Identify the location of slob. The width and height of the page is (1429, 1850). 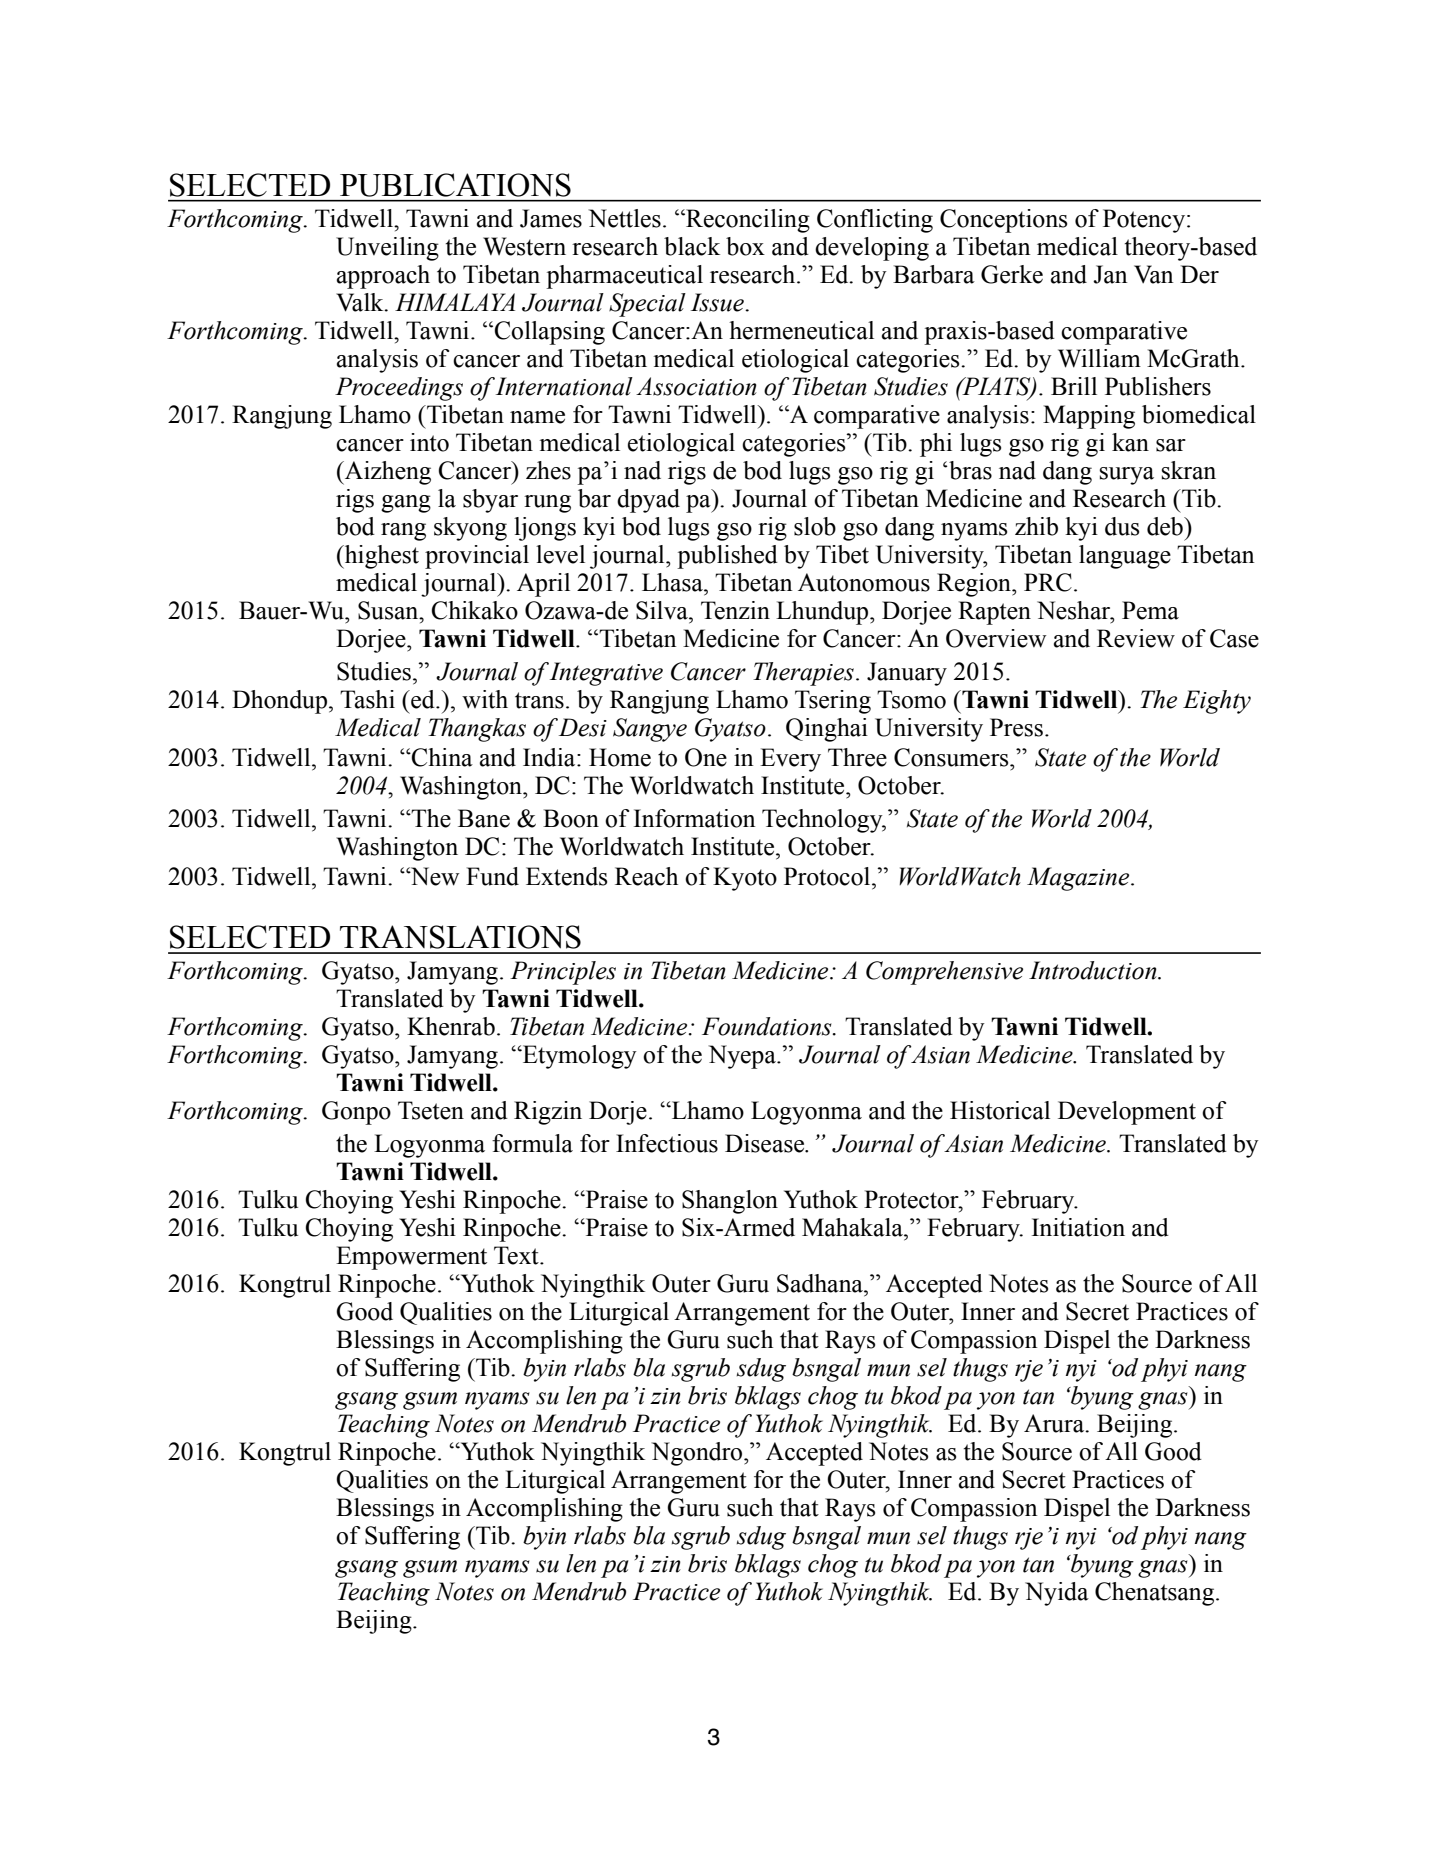
(815, 526).
